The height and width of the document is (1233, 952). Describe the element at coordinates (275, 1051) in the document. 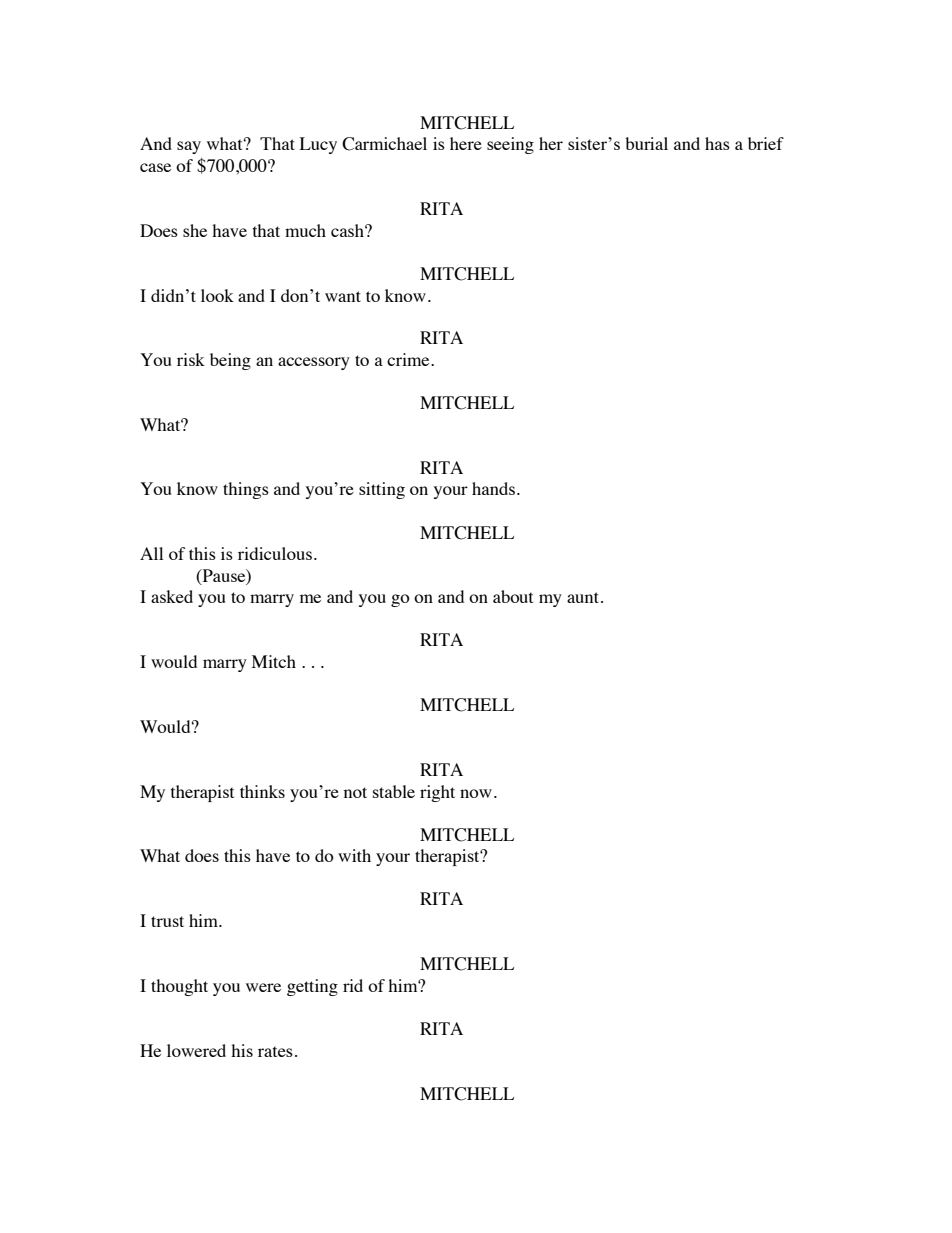

I see `rates` at that location.
